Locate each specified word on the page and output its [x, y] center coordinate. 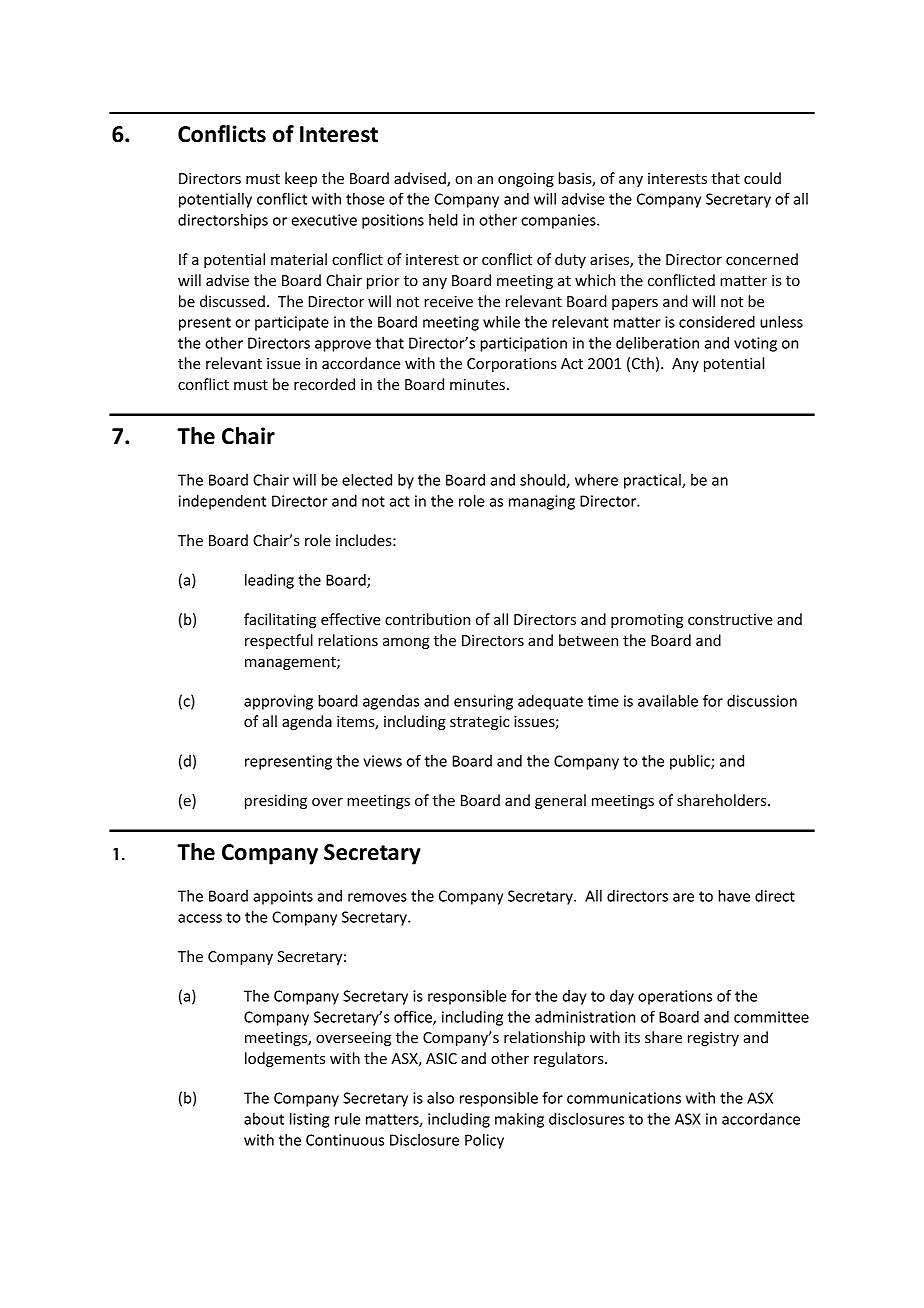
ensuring [483, 702]
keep [301, 179]
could [762, 178]
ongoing [526, 180]
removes [377, 897]
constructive [730, 619]
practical [653, 481]
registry [713, 1039]
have [734, 896]
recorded [324, 384]
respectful [279, 641]
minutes [477, 384]
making [519, 1120]
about [264, 1119]
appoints [283, 897]
